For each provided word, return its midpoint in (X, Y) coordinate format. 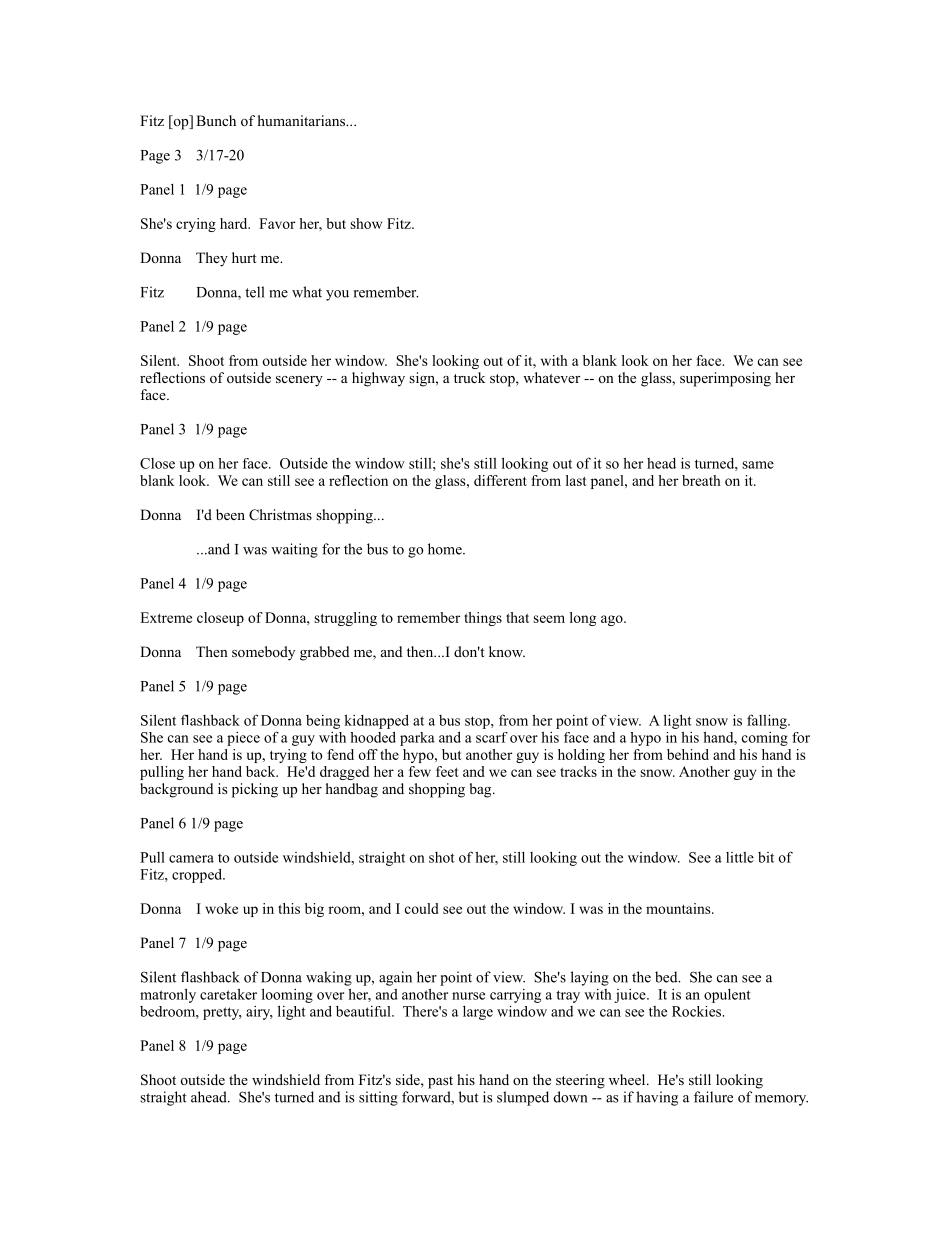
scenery (299, 381)
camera (191, 859)
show (366, 223)
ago (613, 620)
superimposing (725, 379)
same (758, 465)
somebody (263, 653)
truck (469, 377)
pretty (222, 1013)
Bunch (216, 120)
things (483, 619)
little (740, 857)
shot (442, 857)
